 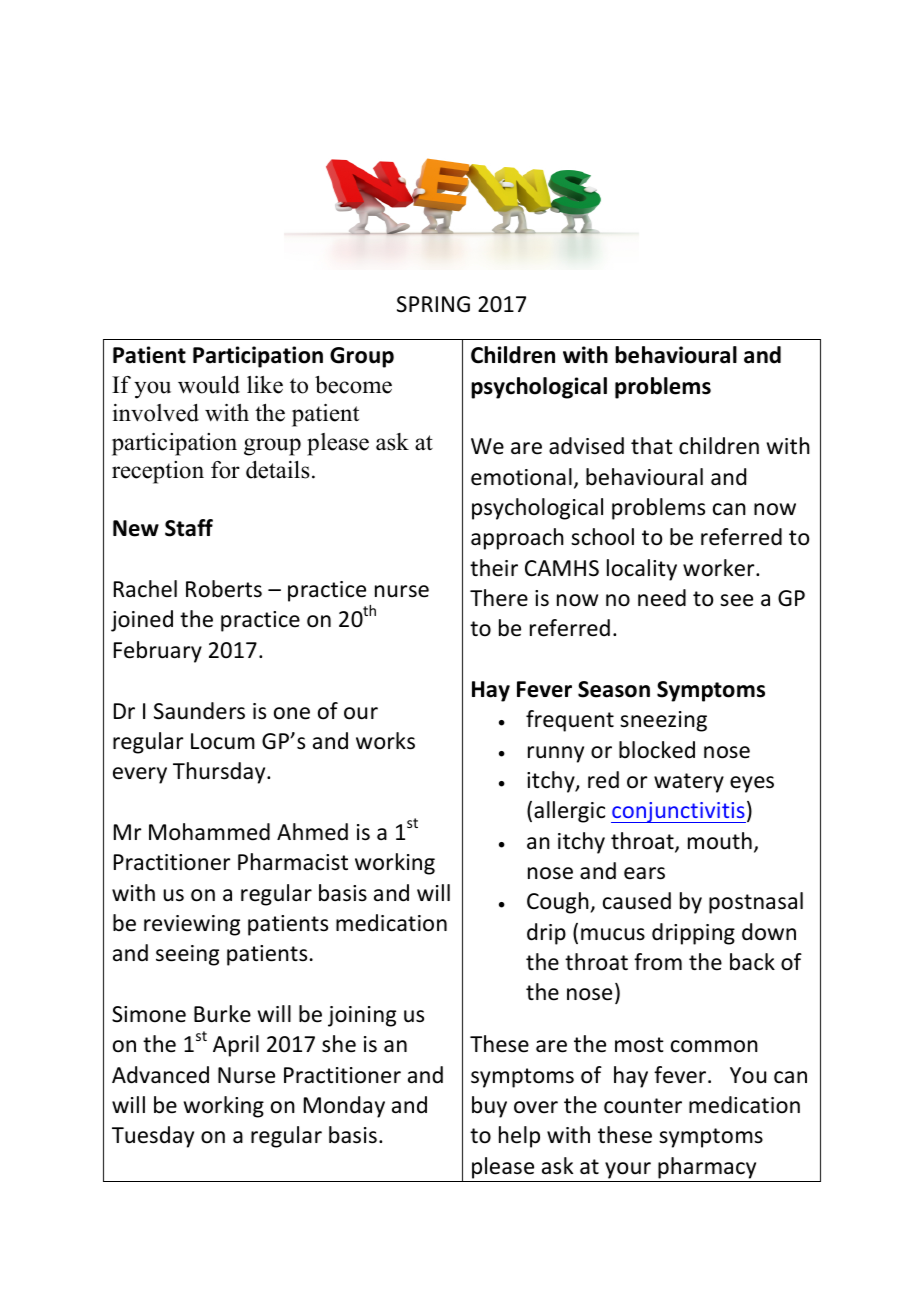 I want to click on Tuesday, so click(x=153, y=1137).
